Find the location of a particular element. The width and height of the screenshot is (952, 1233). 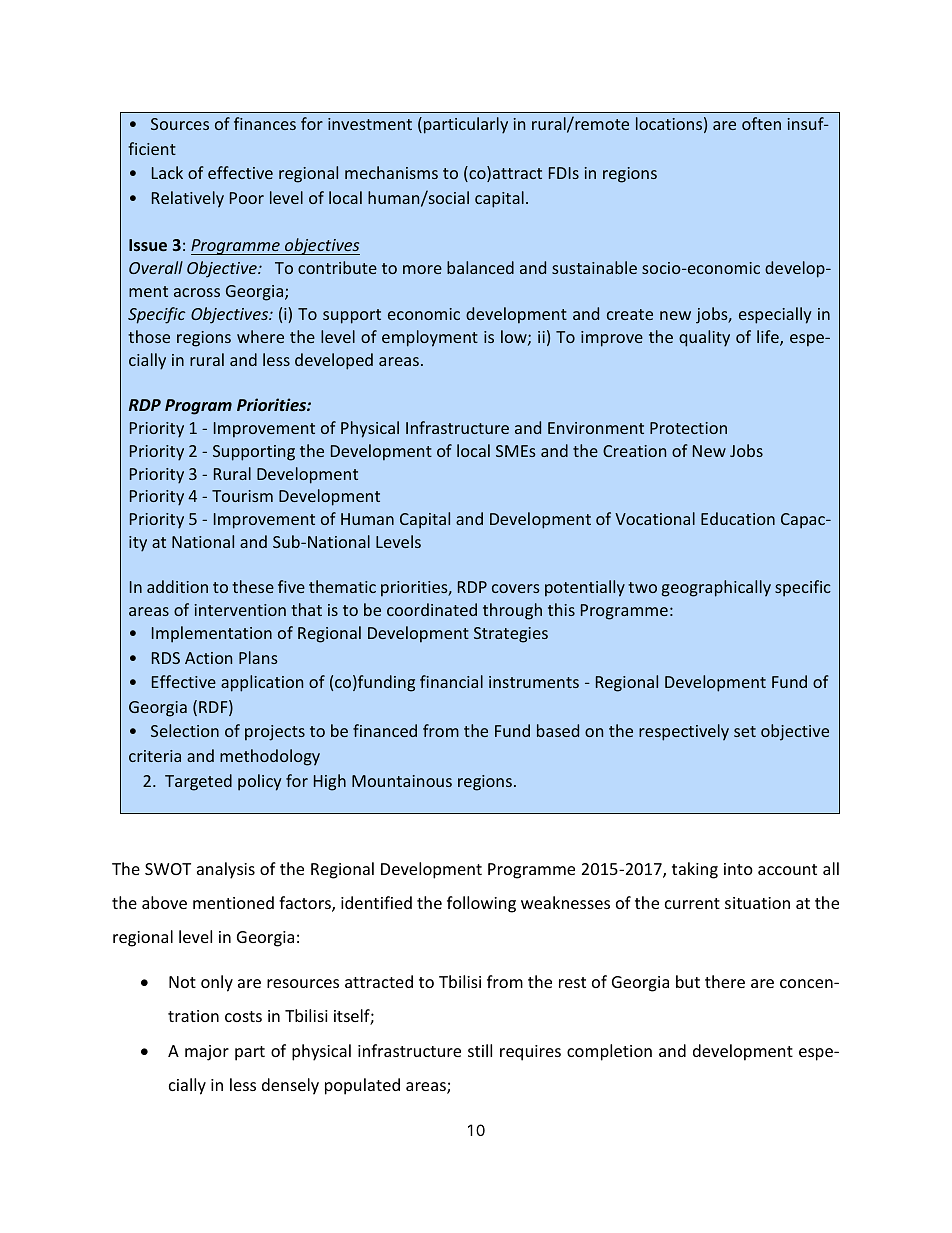

major is located at coordinates (207, 1053).
